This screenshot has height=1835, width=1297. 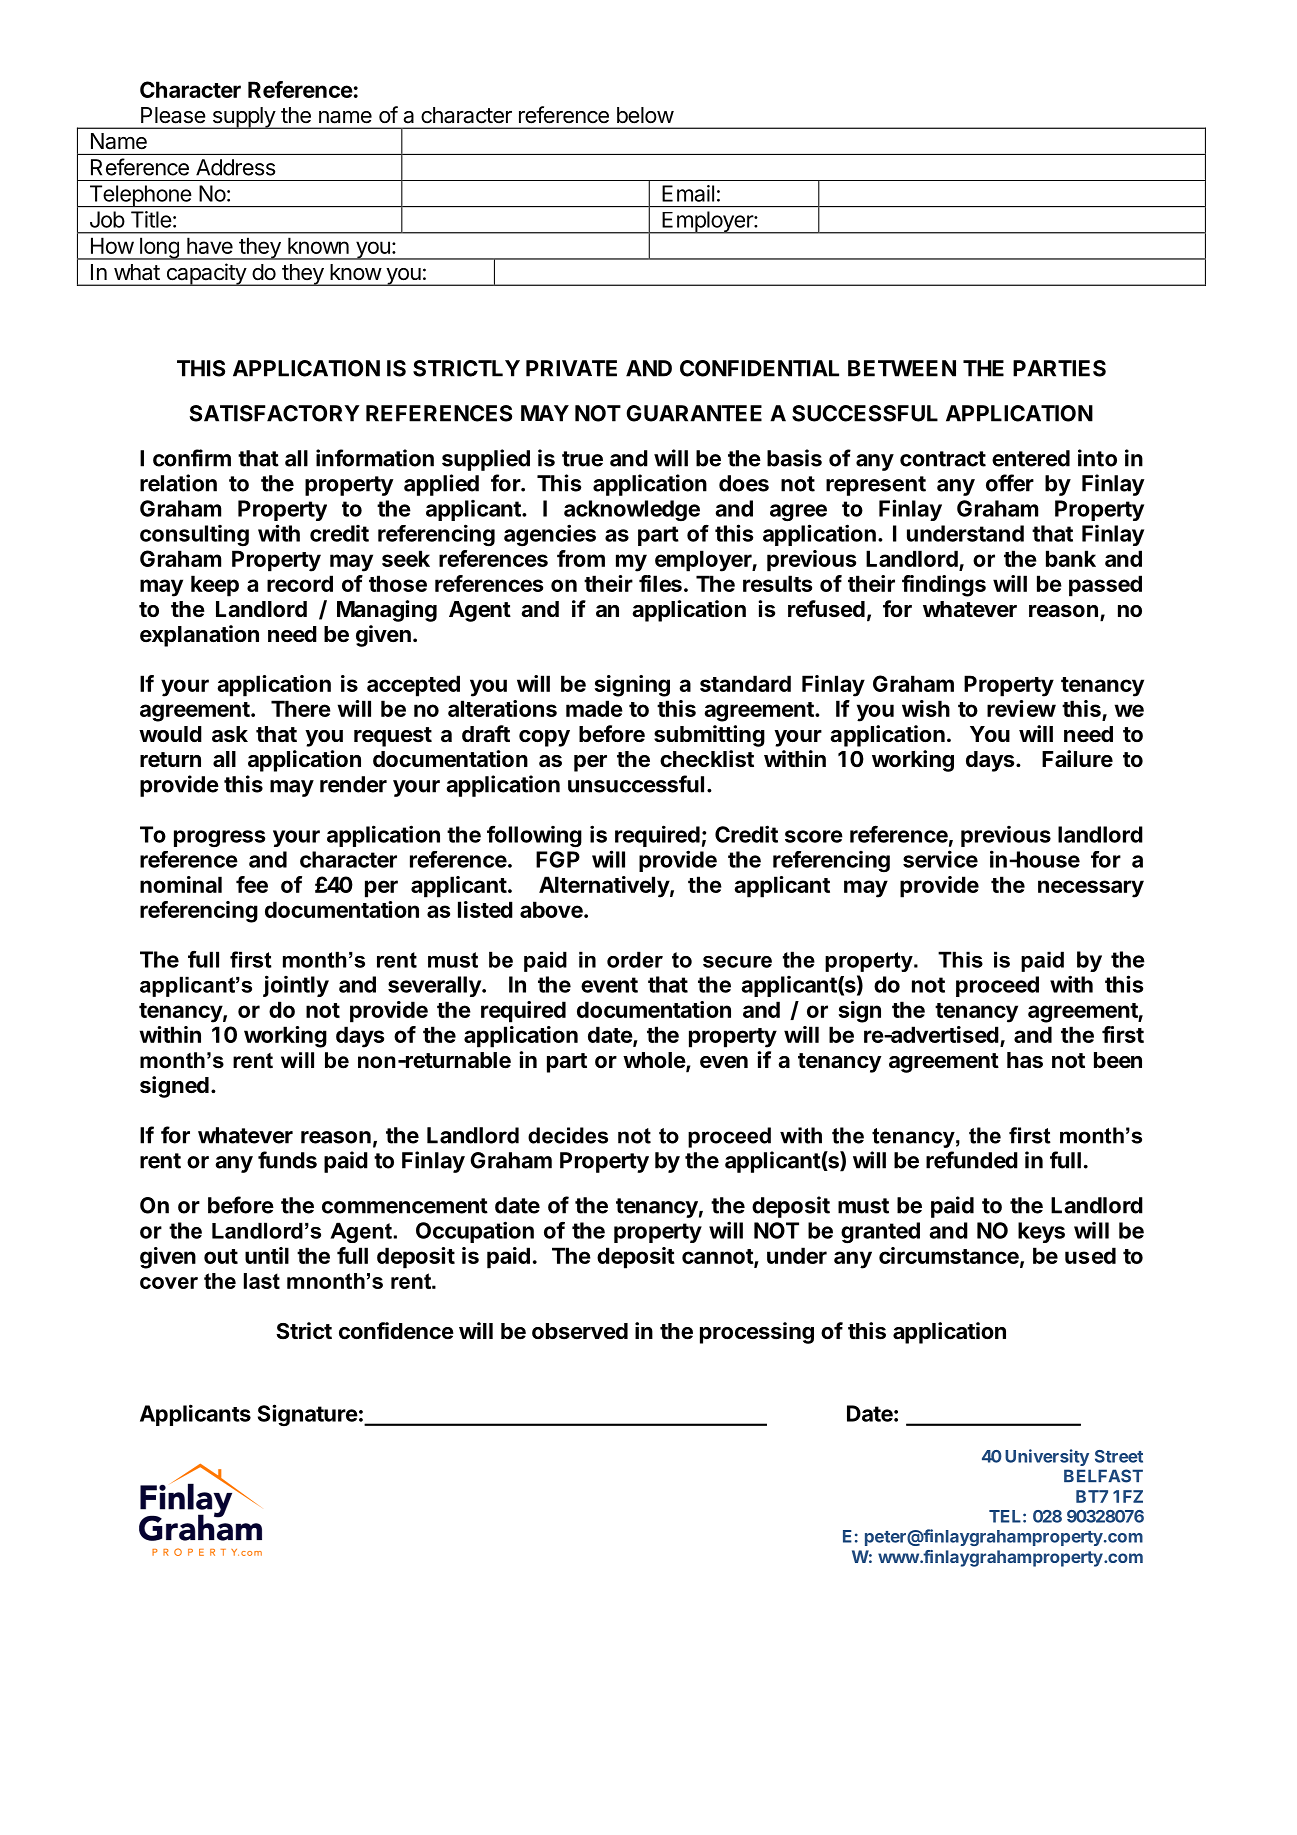 What do you see at coordinates (972, 1160) in the screenshot?
I see `refunded` at bounding box center [972, 1160].
